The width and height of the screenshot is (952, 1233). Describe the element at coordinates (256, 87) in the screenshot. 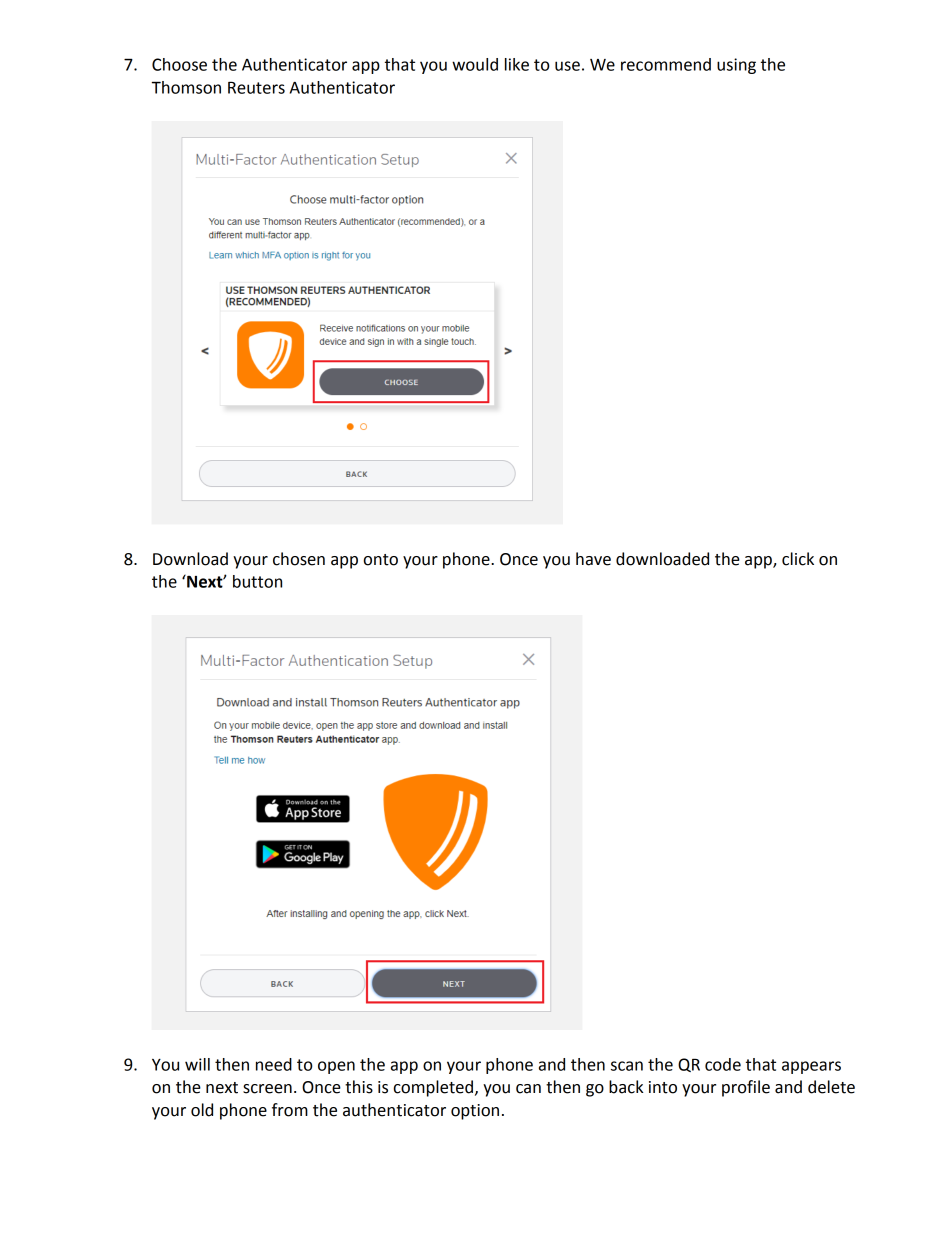

I see `Reuters` at that location.
